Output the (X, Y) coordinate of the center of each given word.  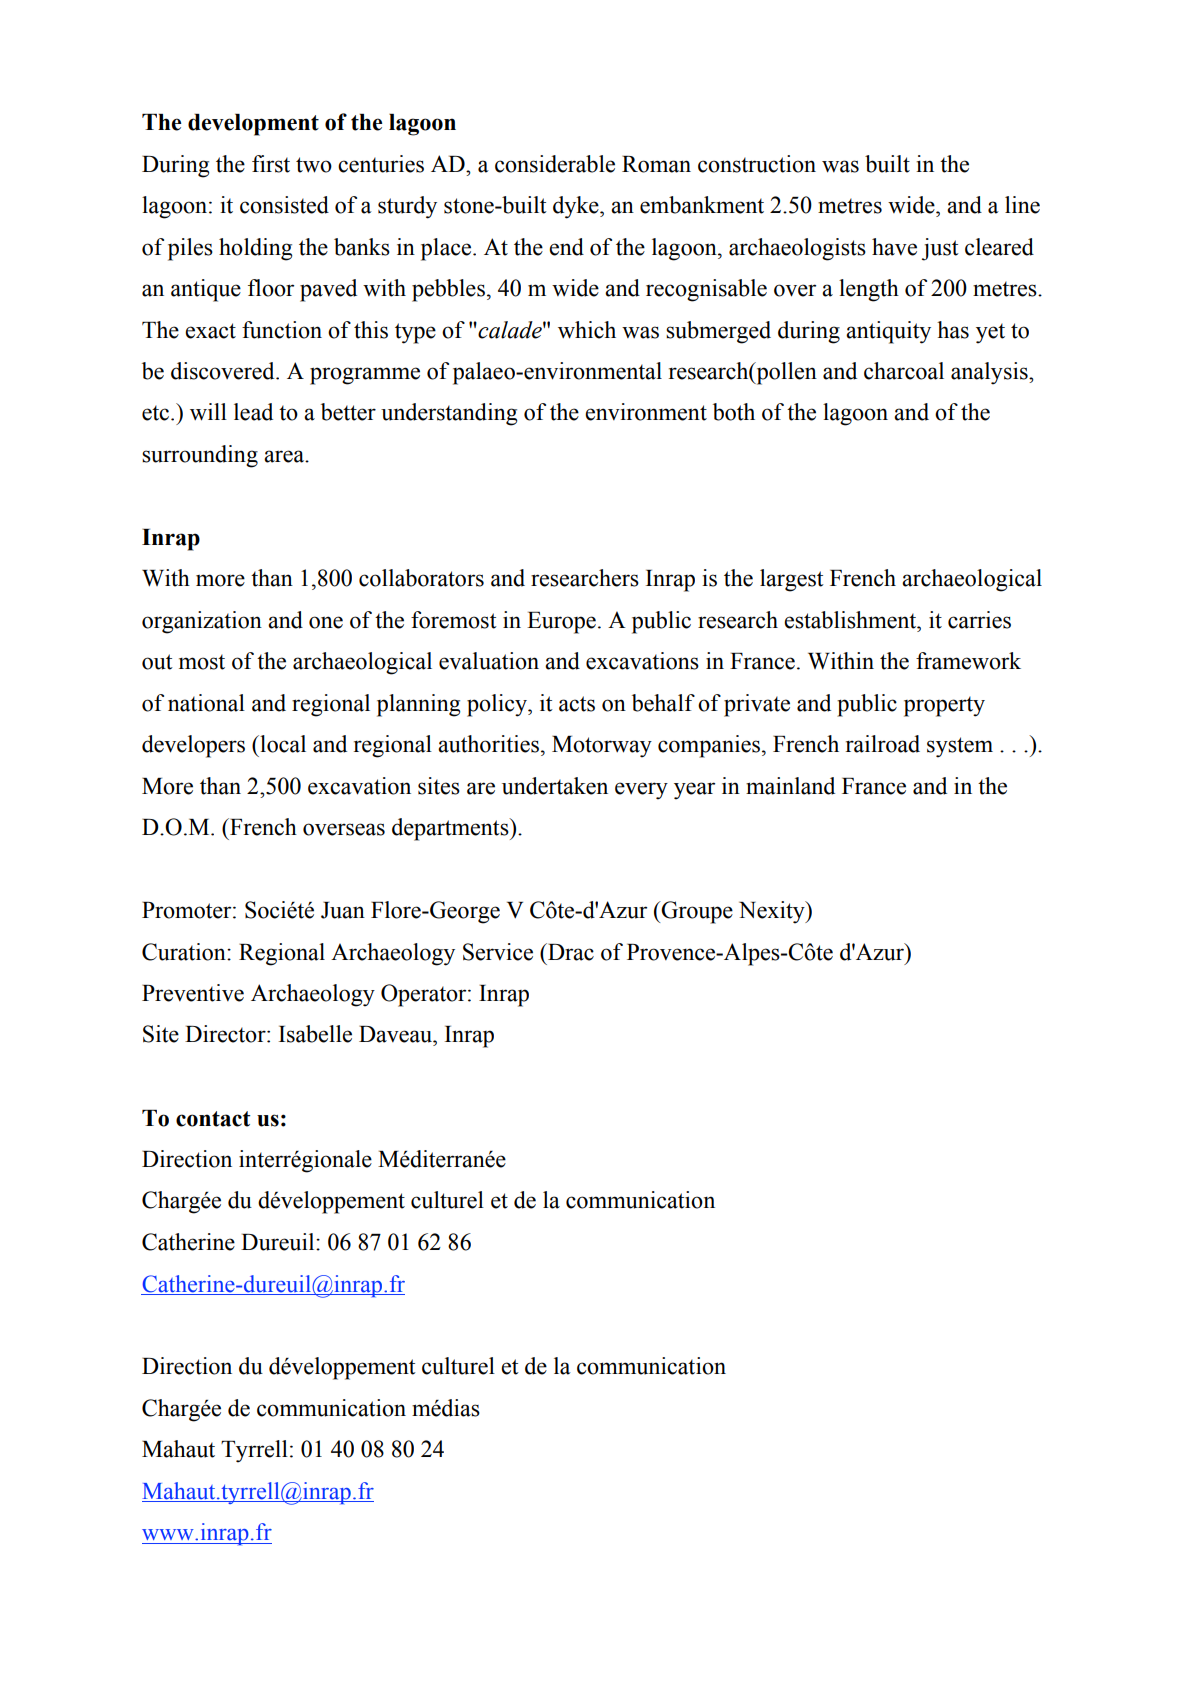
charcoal (904, 371)
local (282, 744)
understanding (449, 414)
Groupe (696, 912)
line (1022, 205)
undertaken (555, 786)
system (960, 747)
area (285, 456)
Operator (425, 995)
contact (213, 1119)
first (271, 164)
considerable (555, 164)
